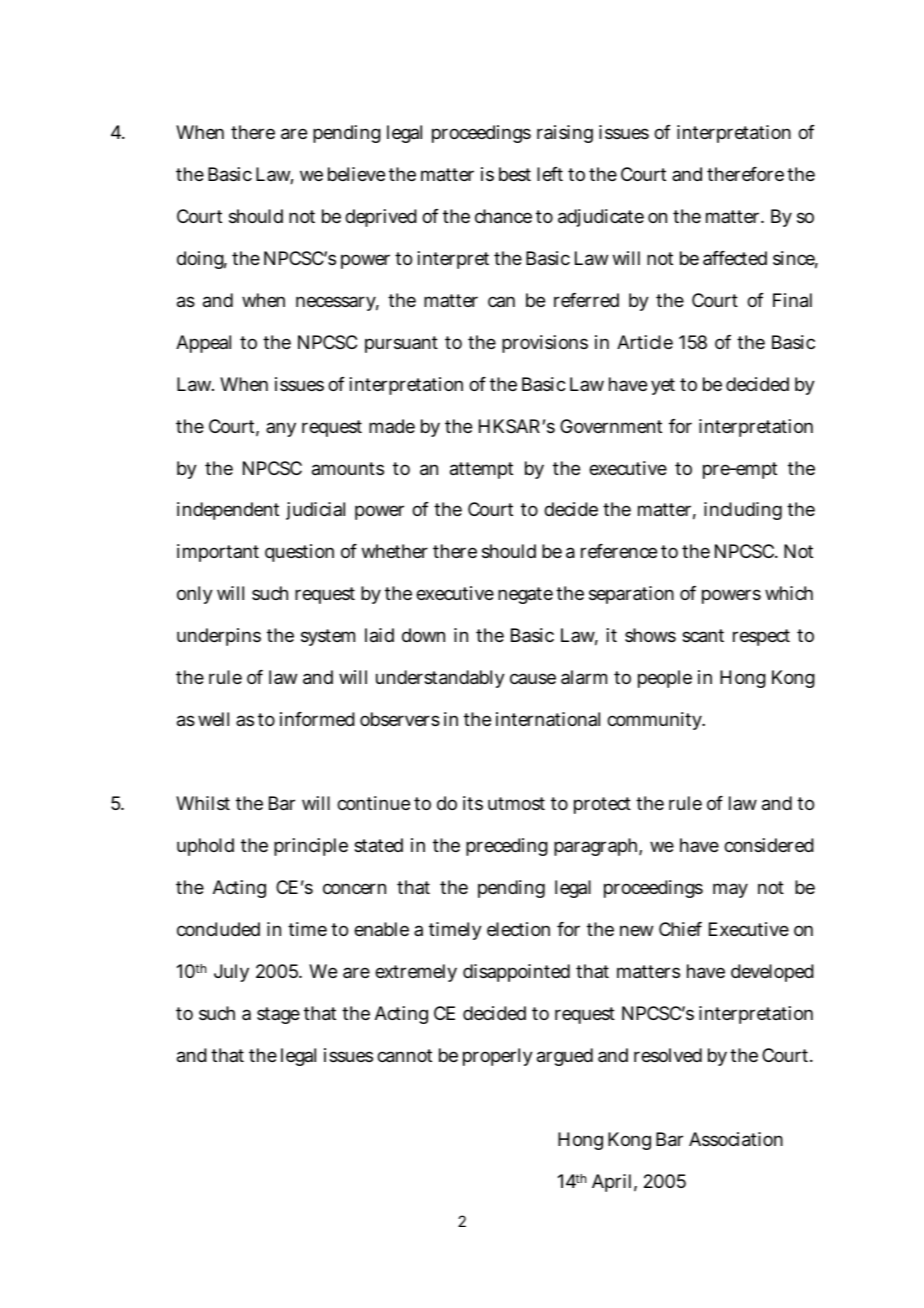 The image size is (924, 1308). What do you see at coordinates (515, 174) in the document?
I see `best` at bounding box center [515, 174].
